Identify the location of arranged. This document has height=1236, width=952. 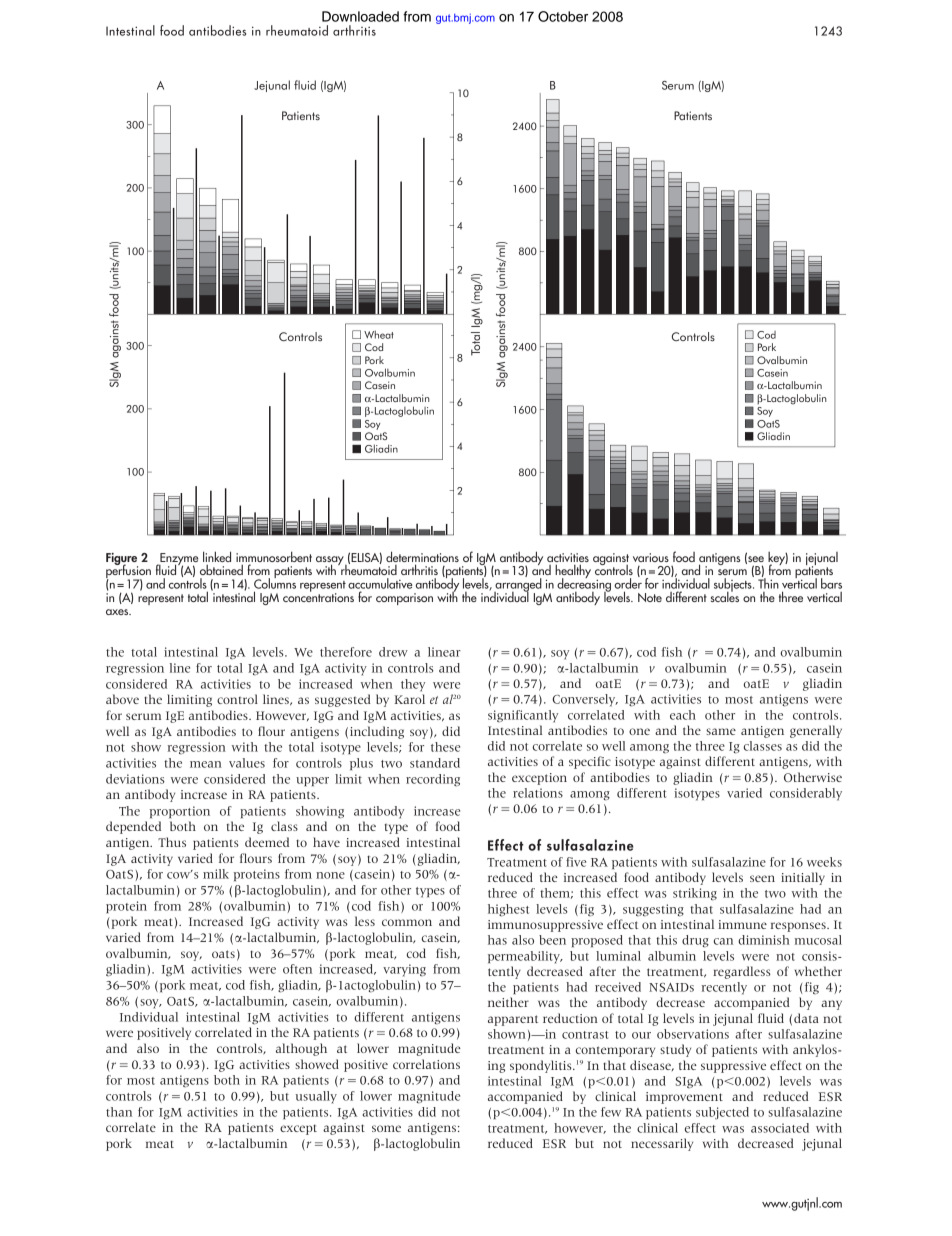
(517, 585).
